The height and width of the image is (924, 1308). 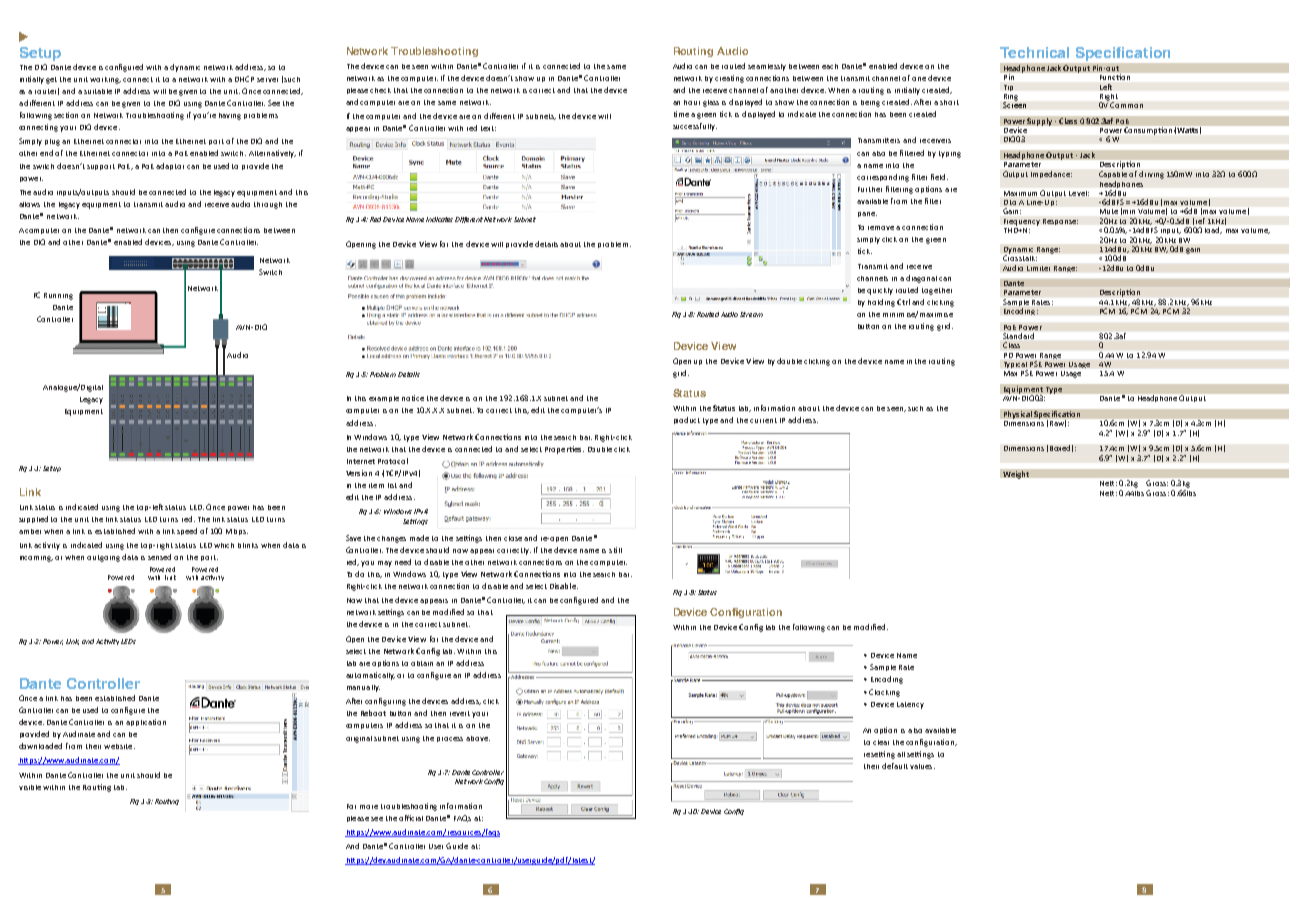 I want to click on Raw, so click(x=1058, y=423).
